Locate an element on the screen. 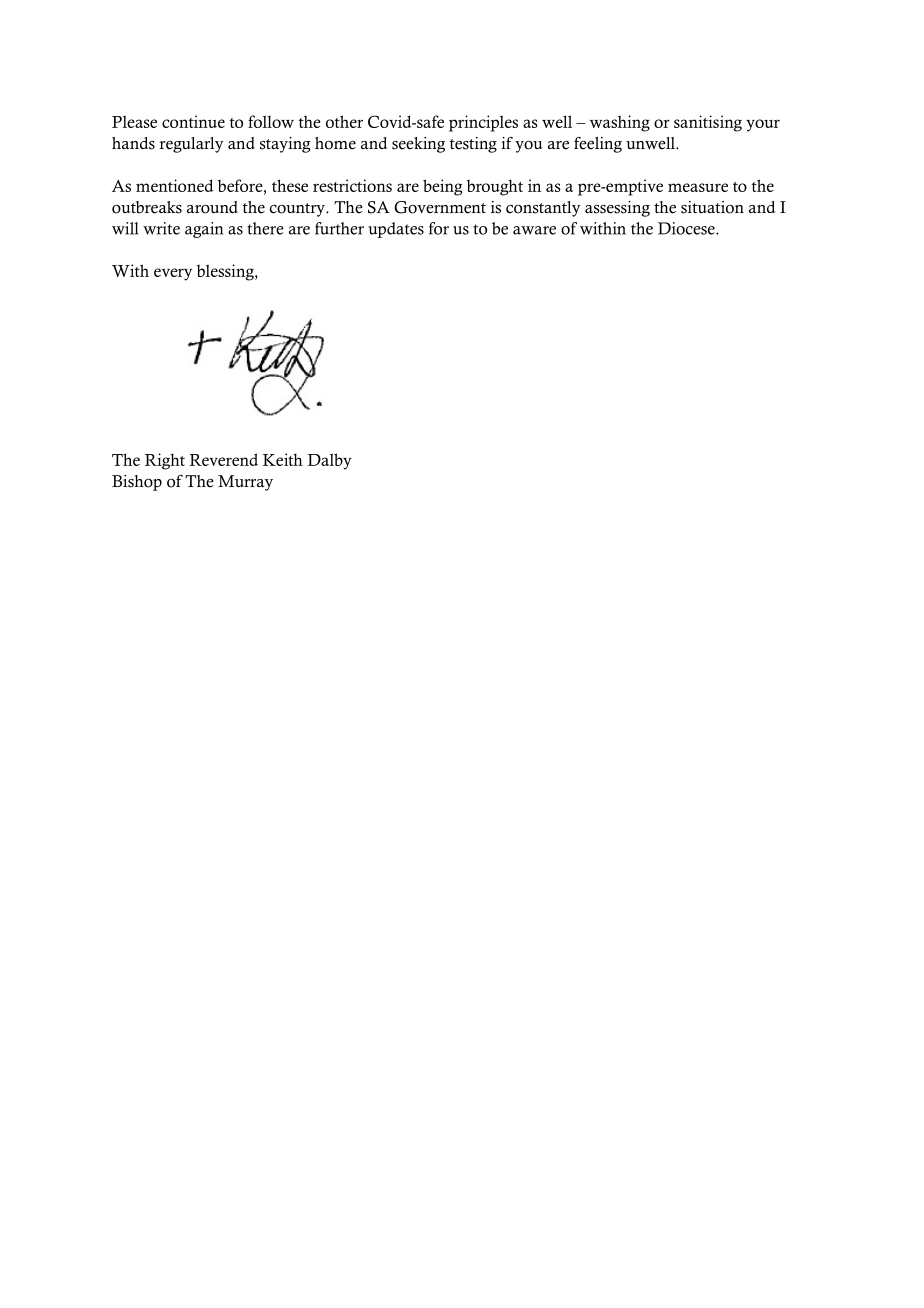  Reverend is located at coordinates (223, 459).
